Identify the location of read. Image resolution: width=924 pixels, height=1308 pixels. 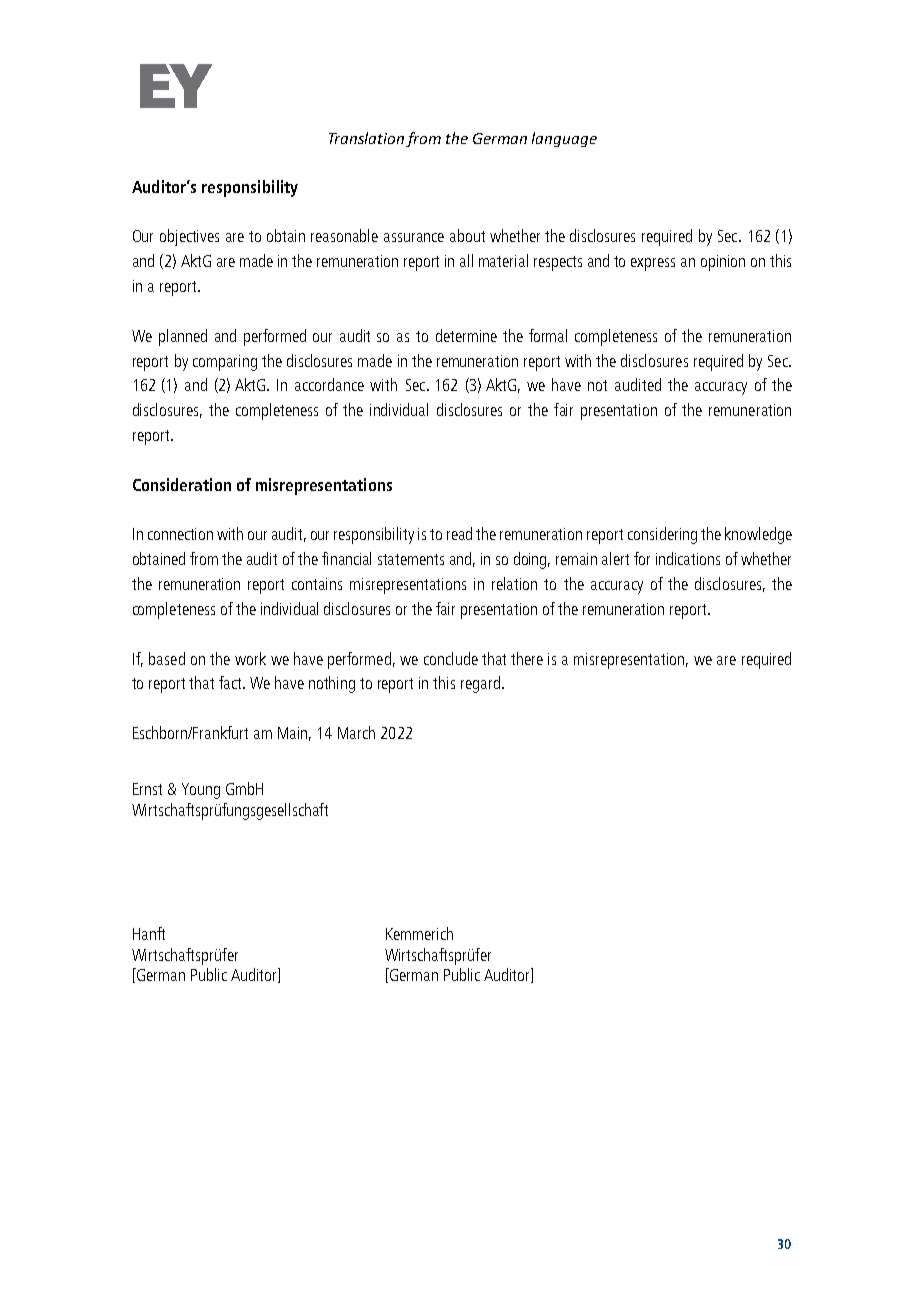
(459, 533).
